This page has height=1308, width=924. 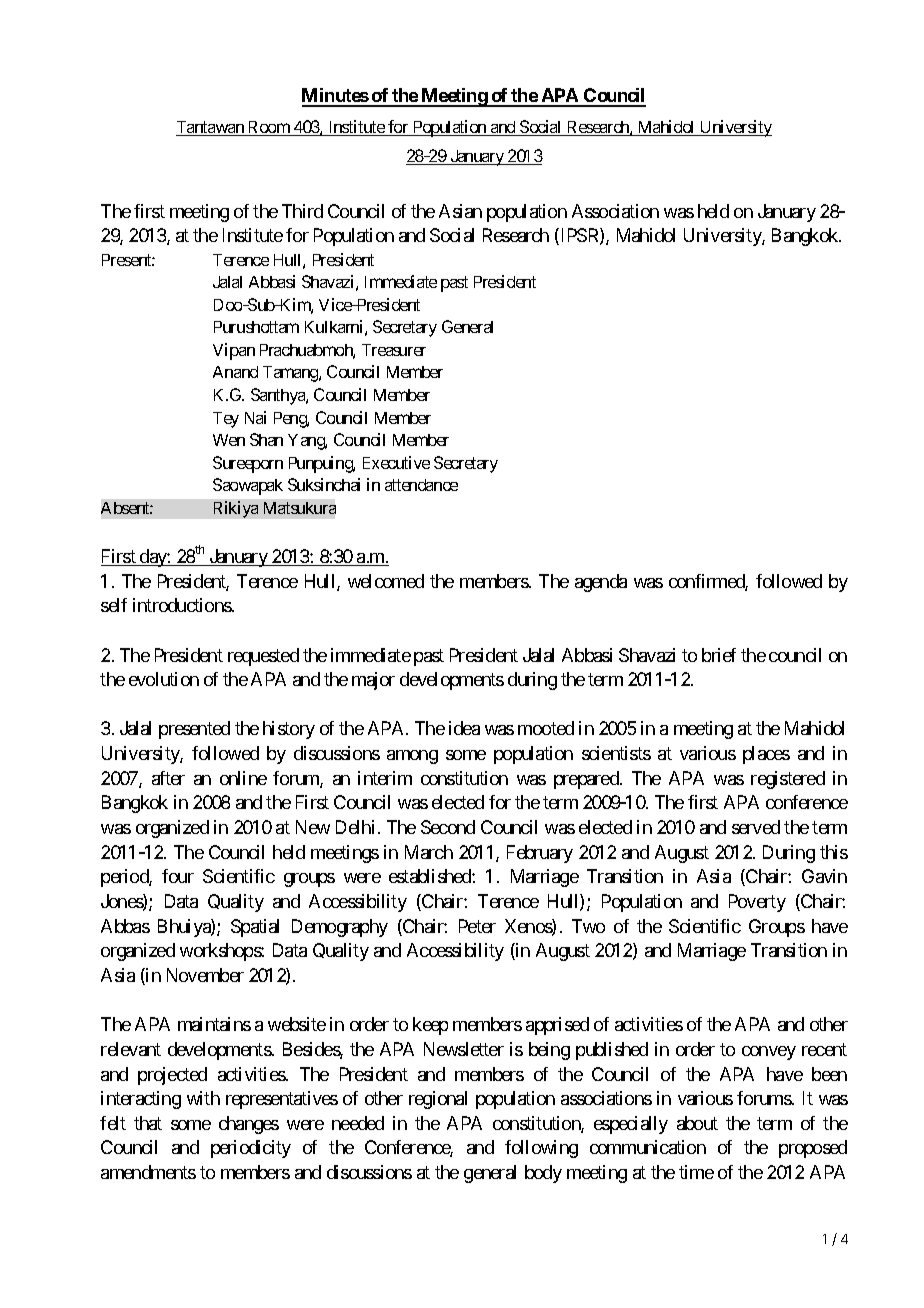 I want to click on idea, so click(x=464, y=728).
